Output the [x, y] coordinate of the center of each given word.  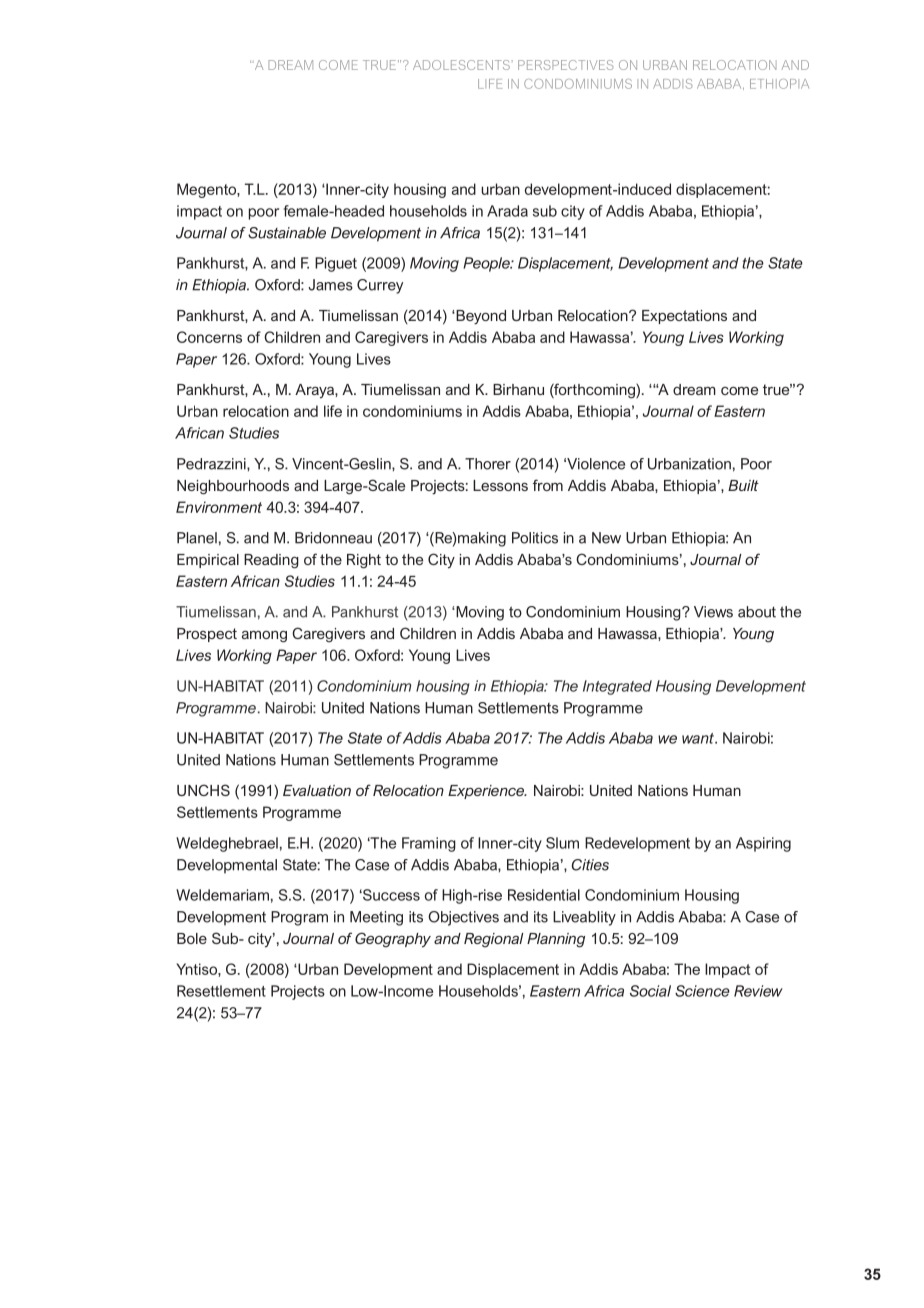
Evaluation [317, 790]
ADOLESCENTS [462, 65]
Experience [487, 792]
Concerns [209, 337]
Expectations [684, 317]
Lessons [500, 485]
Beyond [480, 317]
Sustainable [287, 233]
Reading [271, 561]
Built [743, 485]
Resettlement [221, 991]
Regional [494, 940]
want [699, 738]
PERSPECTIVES [566, 65]
